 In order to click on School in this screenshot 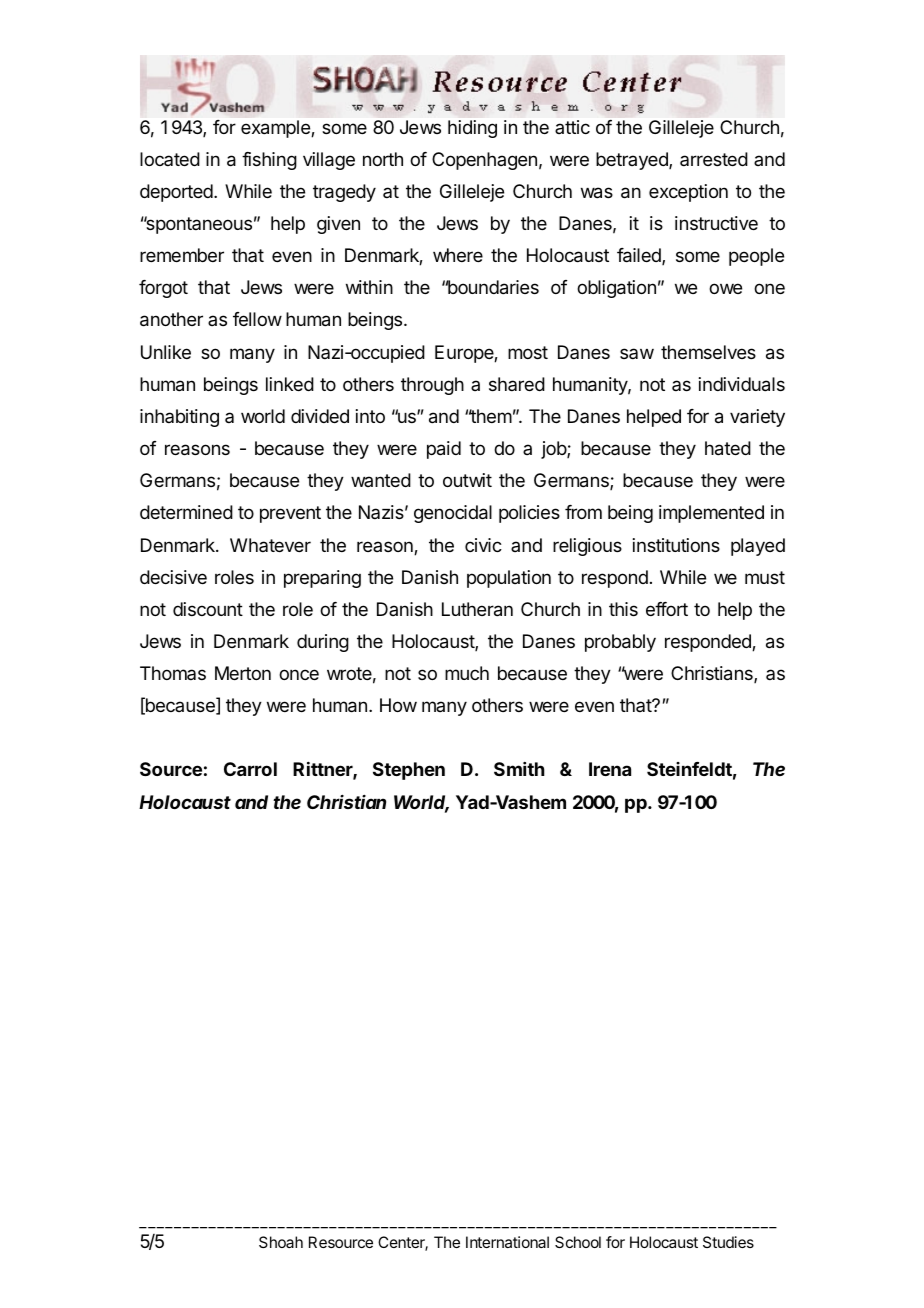, I will do `click(578, 1242)`.
